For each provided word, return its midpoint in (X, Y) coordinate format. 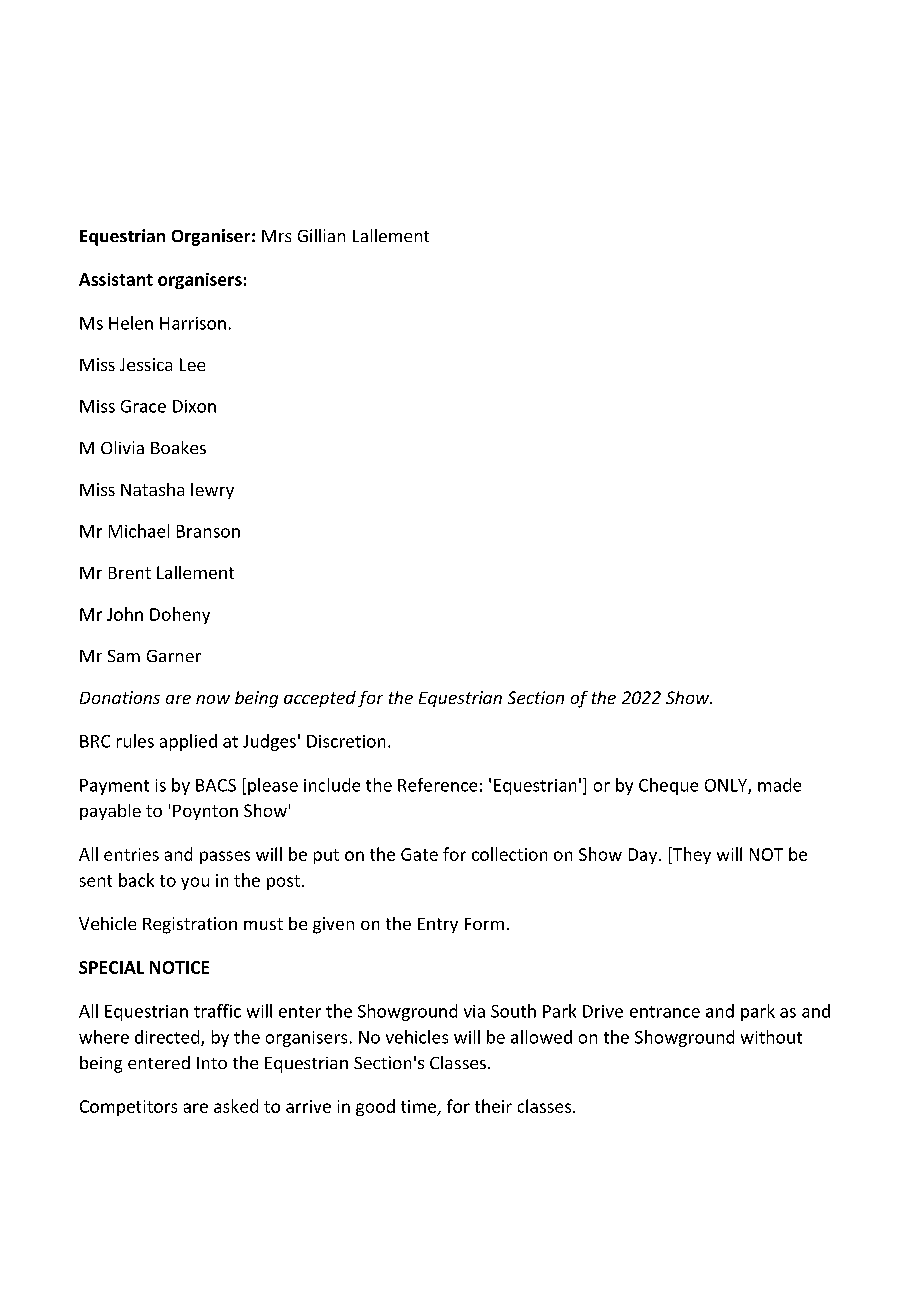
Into (212, 1063)
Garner (174, 656)
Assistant (116, 279)
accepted (320, 699)
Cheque (668, 786)
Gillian (321, 235)
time (420, 1107)
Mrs (276, 236)
